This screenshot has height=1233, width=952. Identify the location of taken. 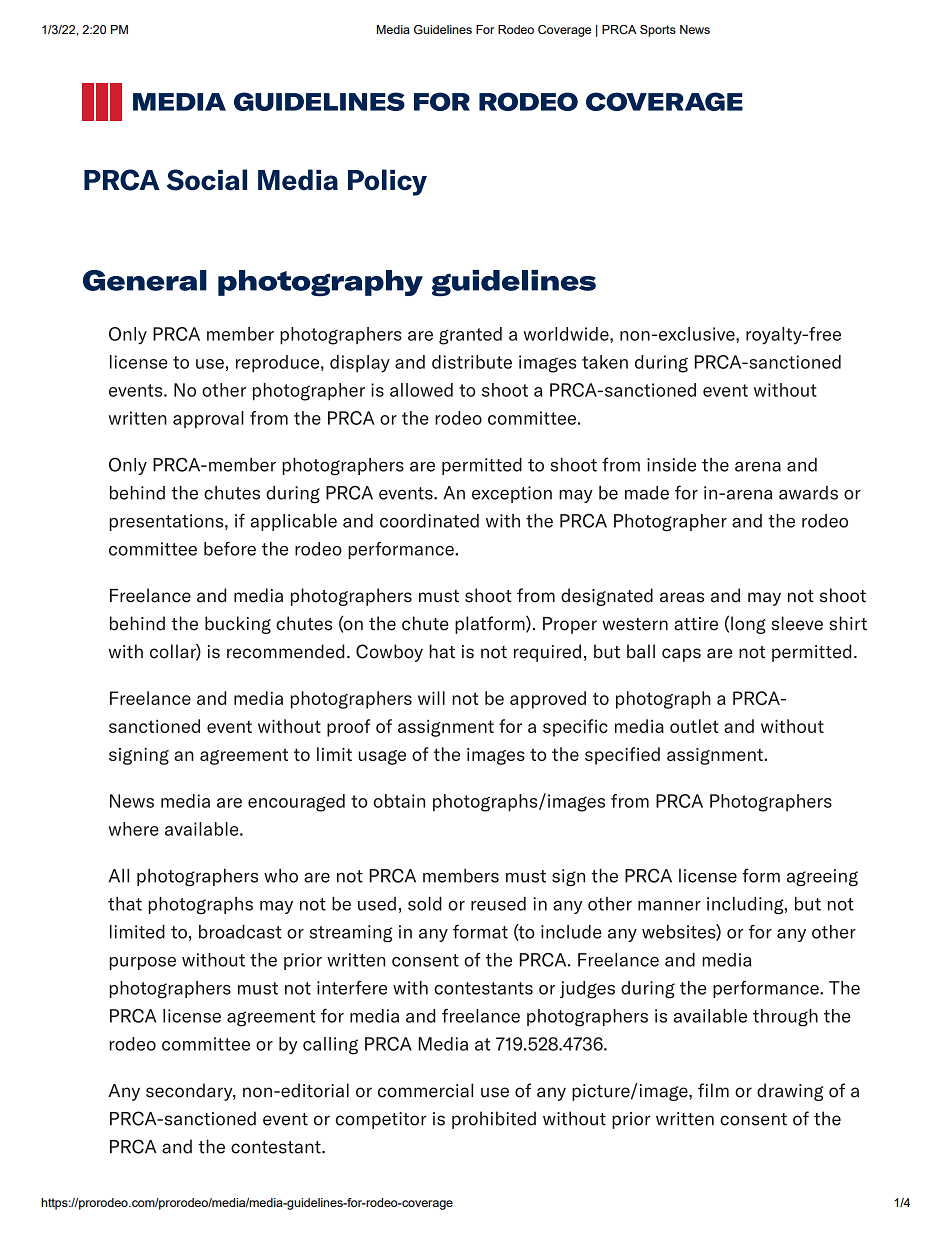
(605, 362).
